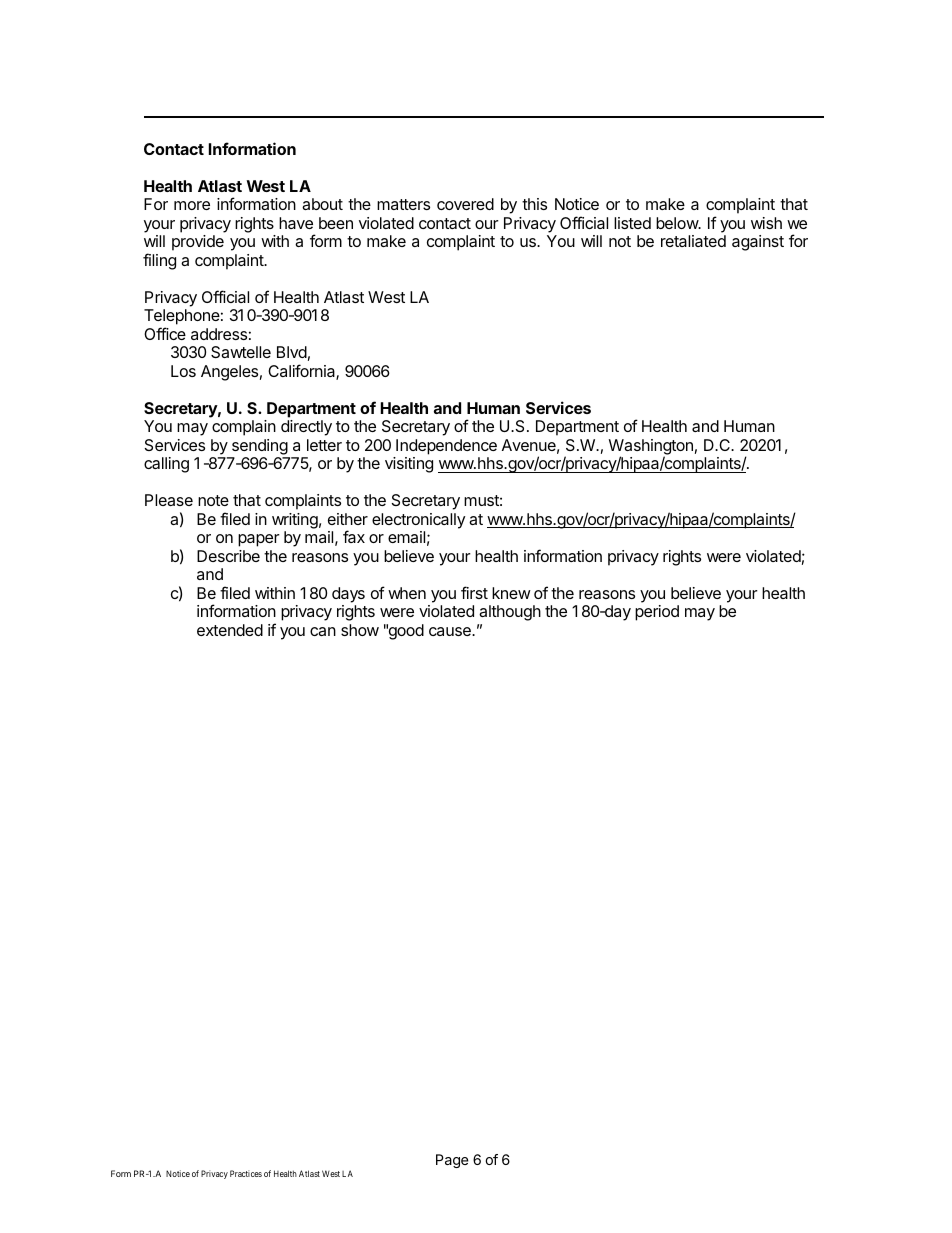  I want to click on although, so click(510, 613).
